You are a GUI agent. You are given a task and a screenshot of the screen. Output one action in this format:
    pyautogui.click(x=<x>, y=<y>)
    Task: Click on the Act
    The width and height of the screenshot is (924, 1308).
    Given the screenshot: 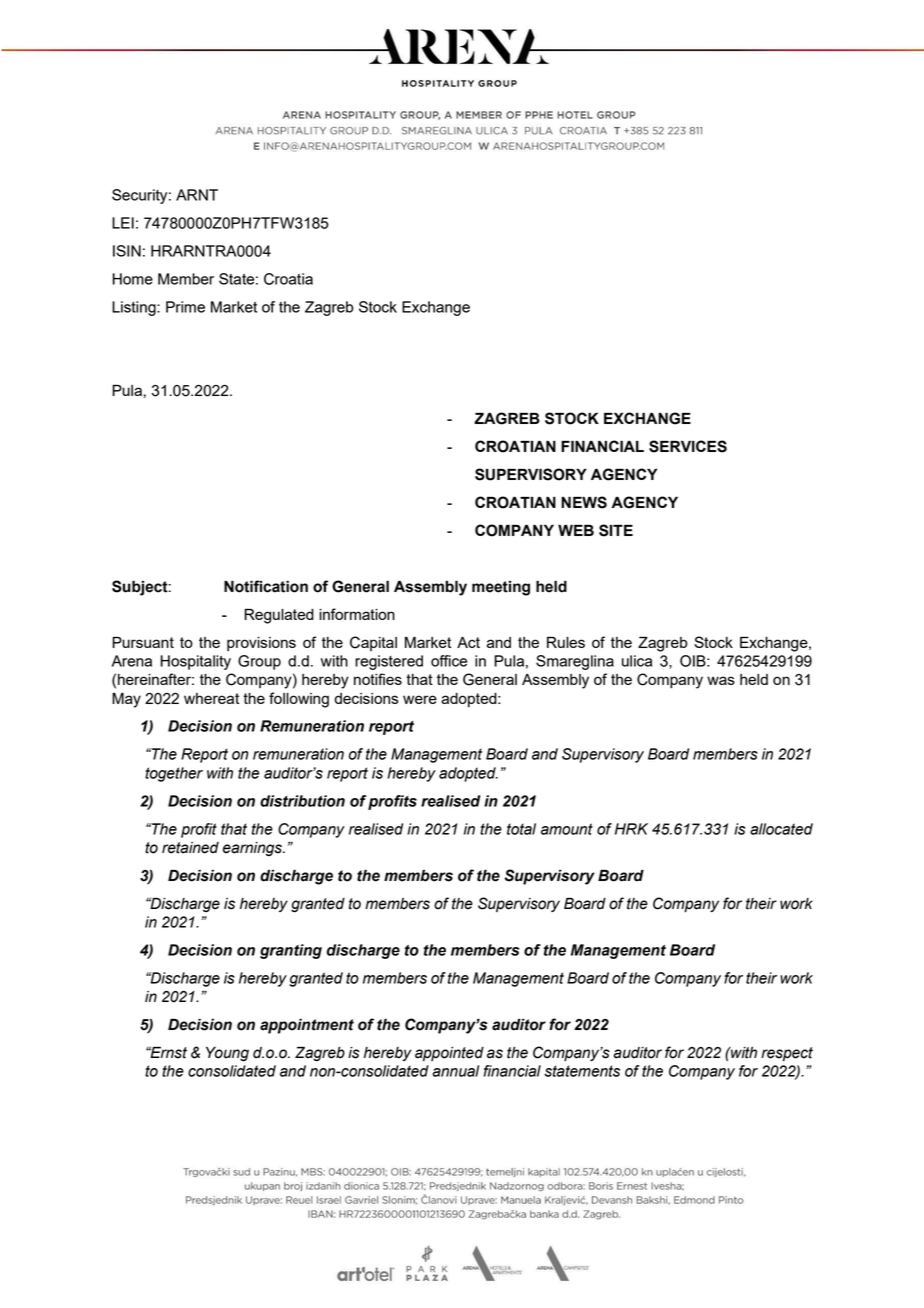 What is the action you would take?
    pyautogui.click(x=468, y=642)
